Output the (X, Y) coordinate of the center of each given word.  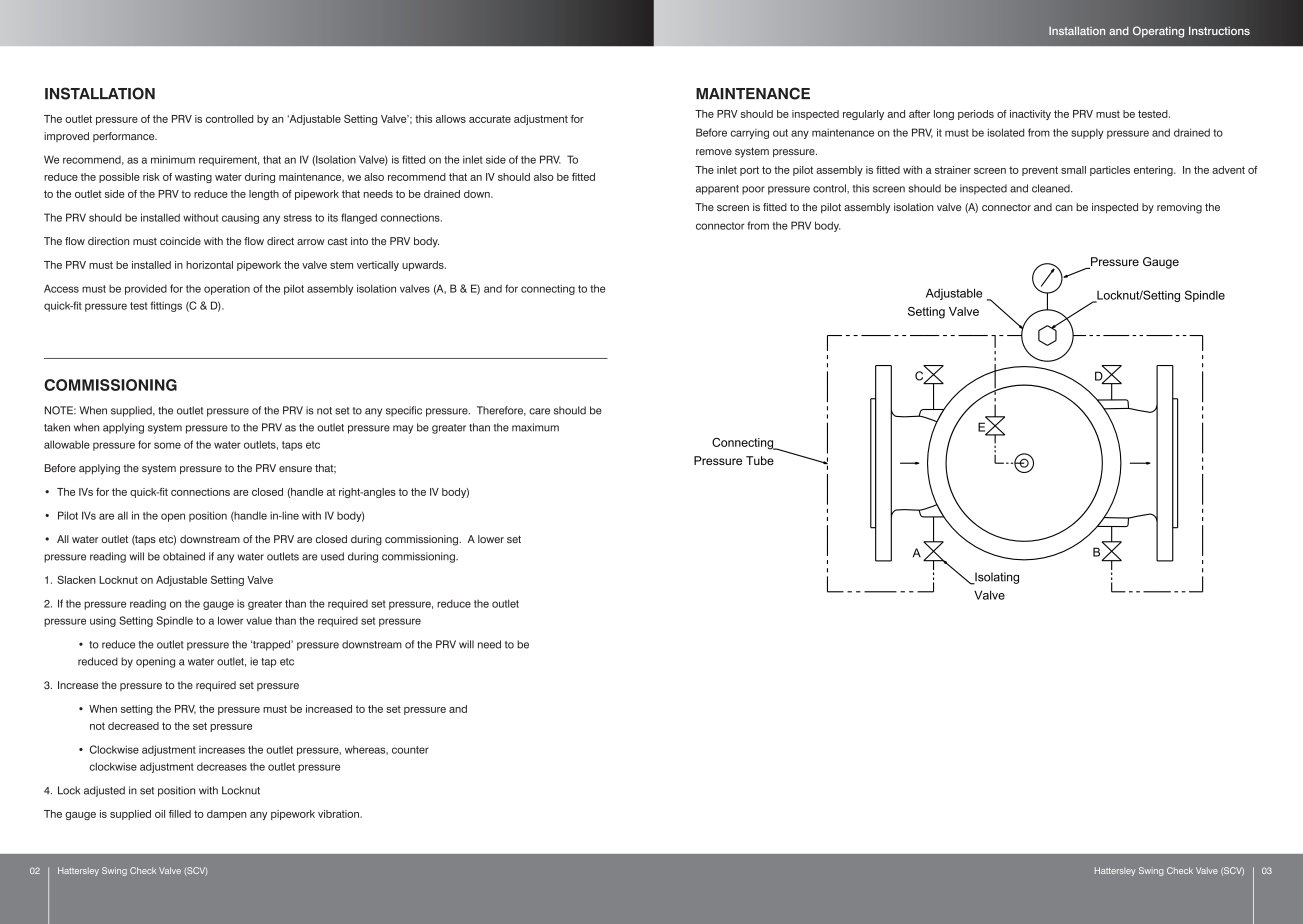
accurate (490, 119)
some (167, 445)
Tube (760, 460)
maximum (535, 427)
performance (125, 137)
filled (180, 814)
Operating (1158, 32)
